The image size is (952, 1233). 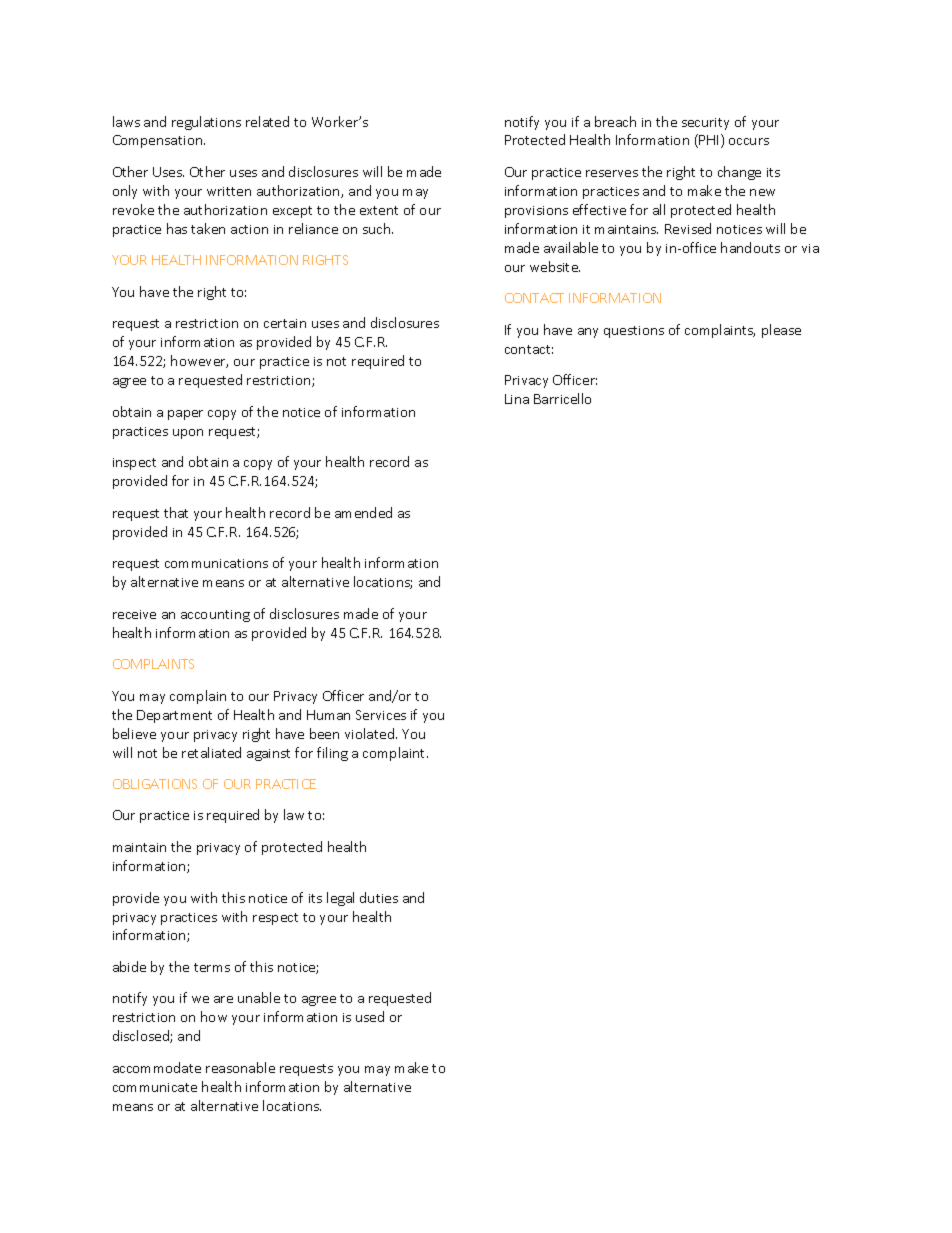 What do you see at coordinates (710, 141) in the page?
I see `PHI` at bounding box center [710, 141].
